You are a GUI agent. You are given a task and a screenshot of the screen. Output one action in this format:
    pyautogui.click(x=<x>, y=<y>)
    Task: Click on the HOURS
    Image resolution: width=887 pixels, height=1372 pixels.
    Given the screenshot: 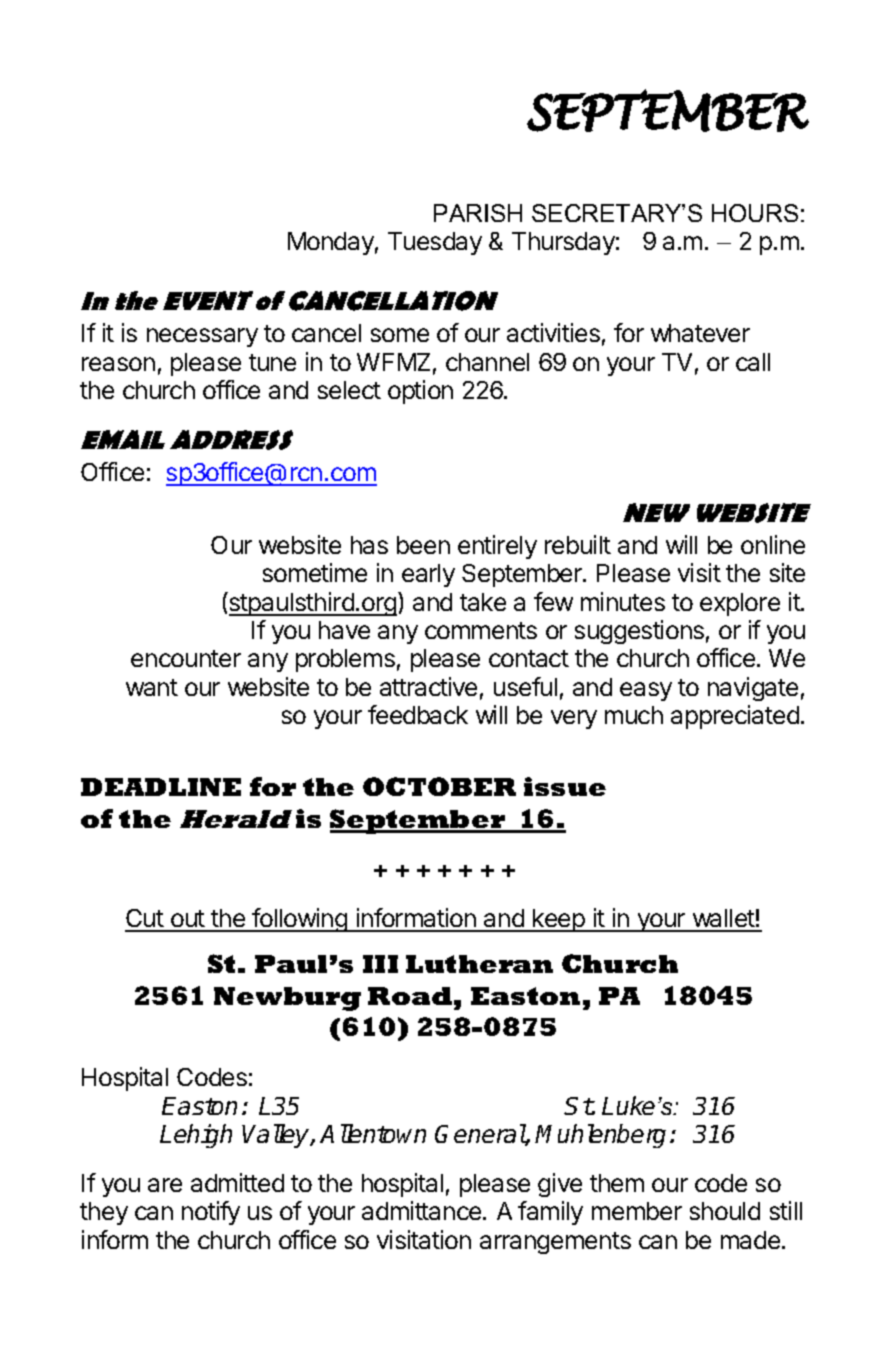 What is the action you would take?
    pyautogui.click(x=755, y=213)
